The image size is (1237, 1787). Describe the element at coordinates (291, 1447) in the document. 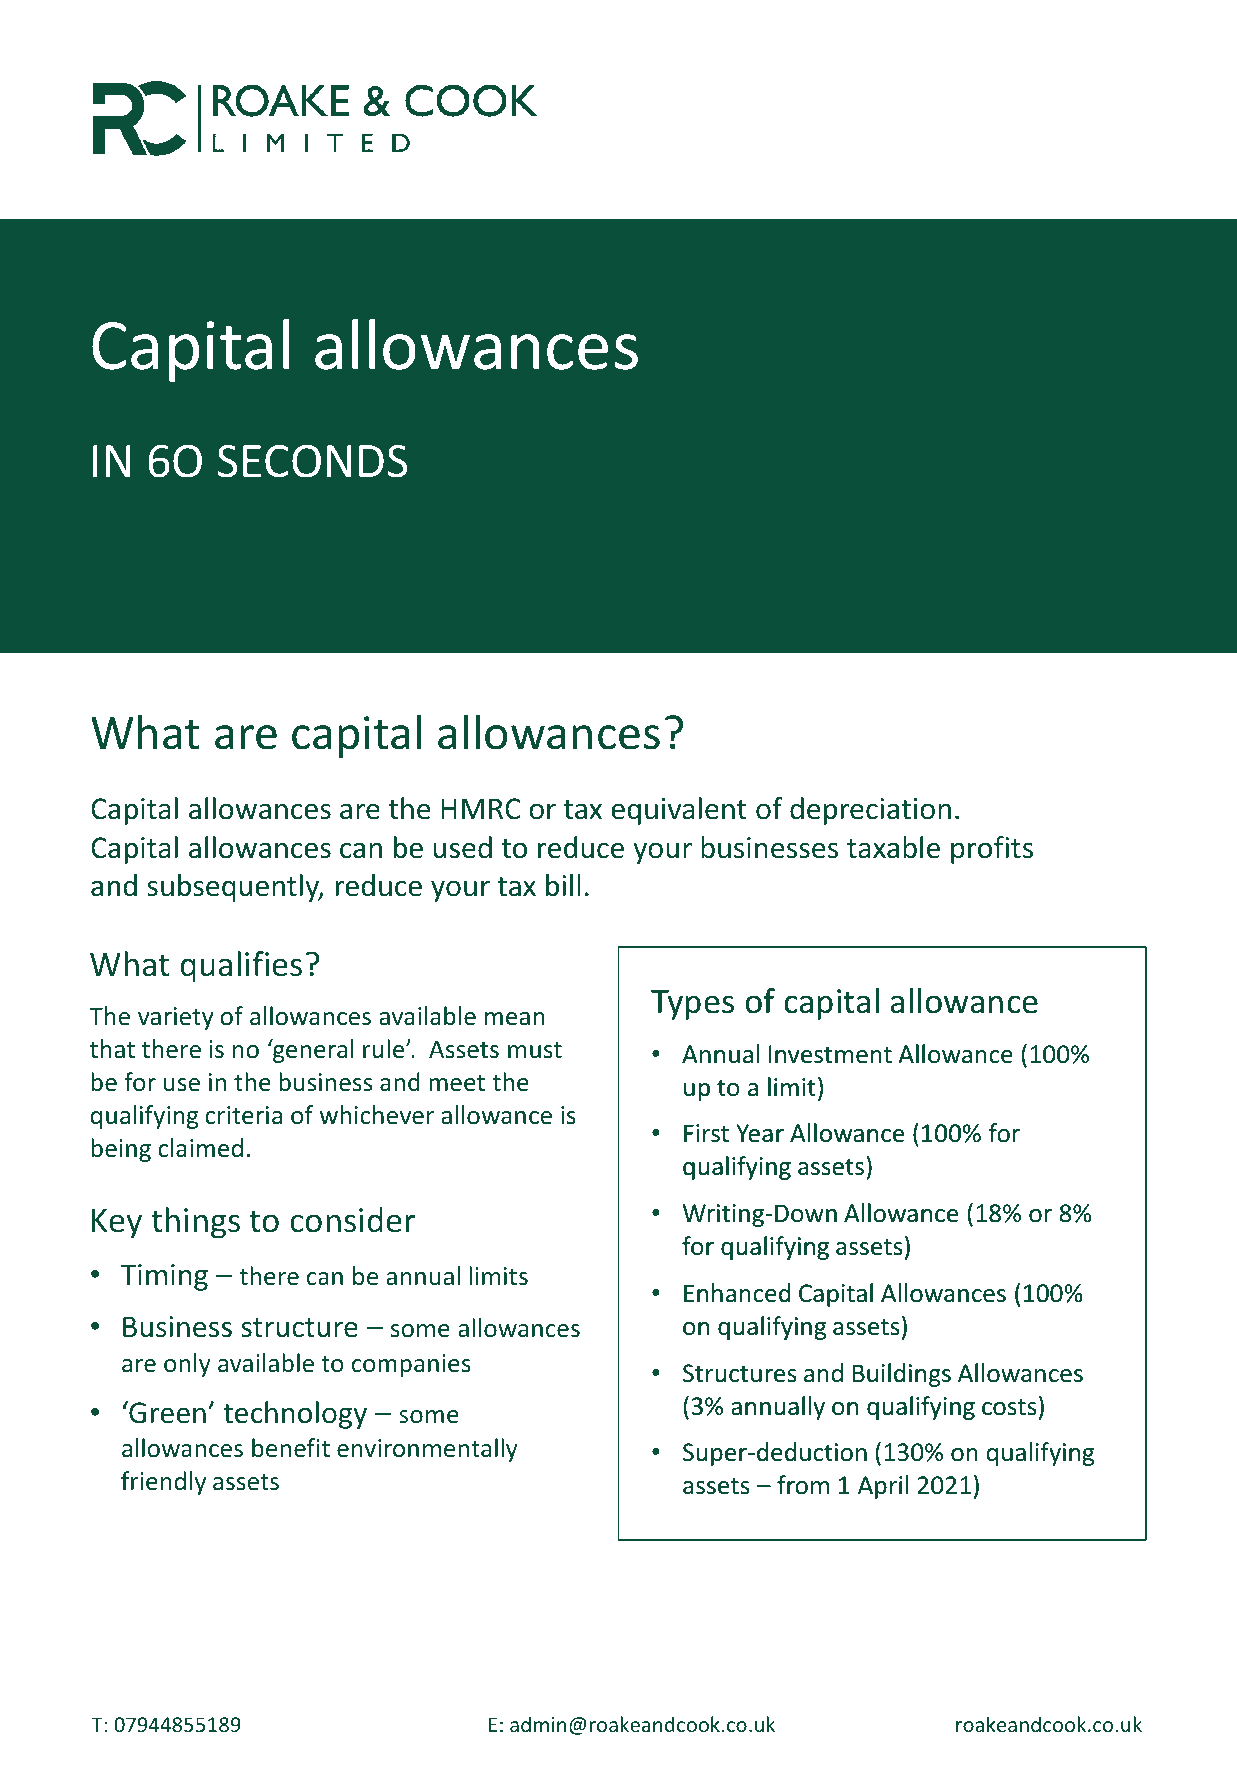

I see `benefit` at that location.
